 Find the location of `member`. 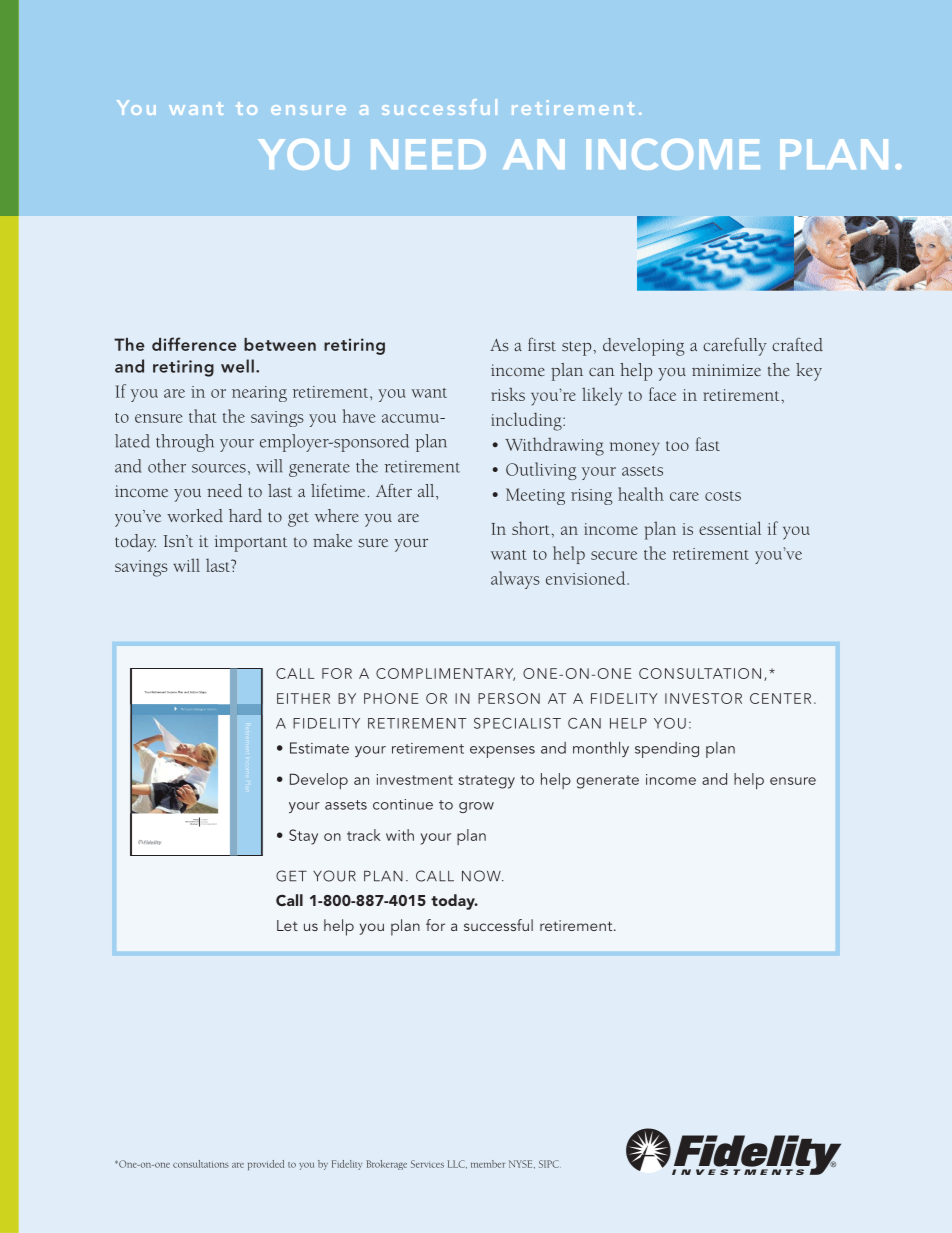

member is located at coordinates (488, 1164).
